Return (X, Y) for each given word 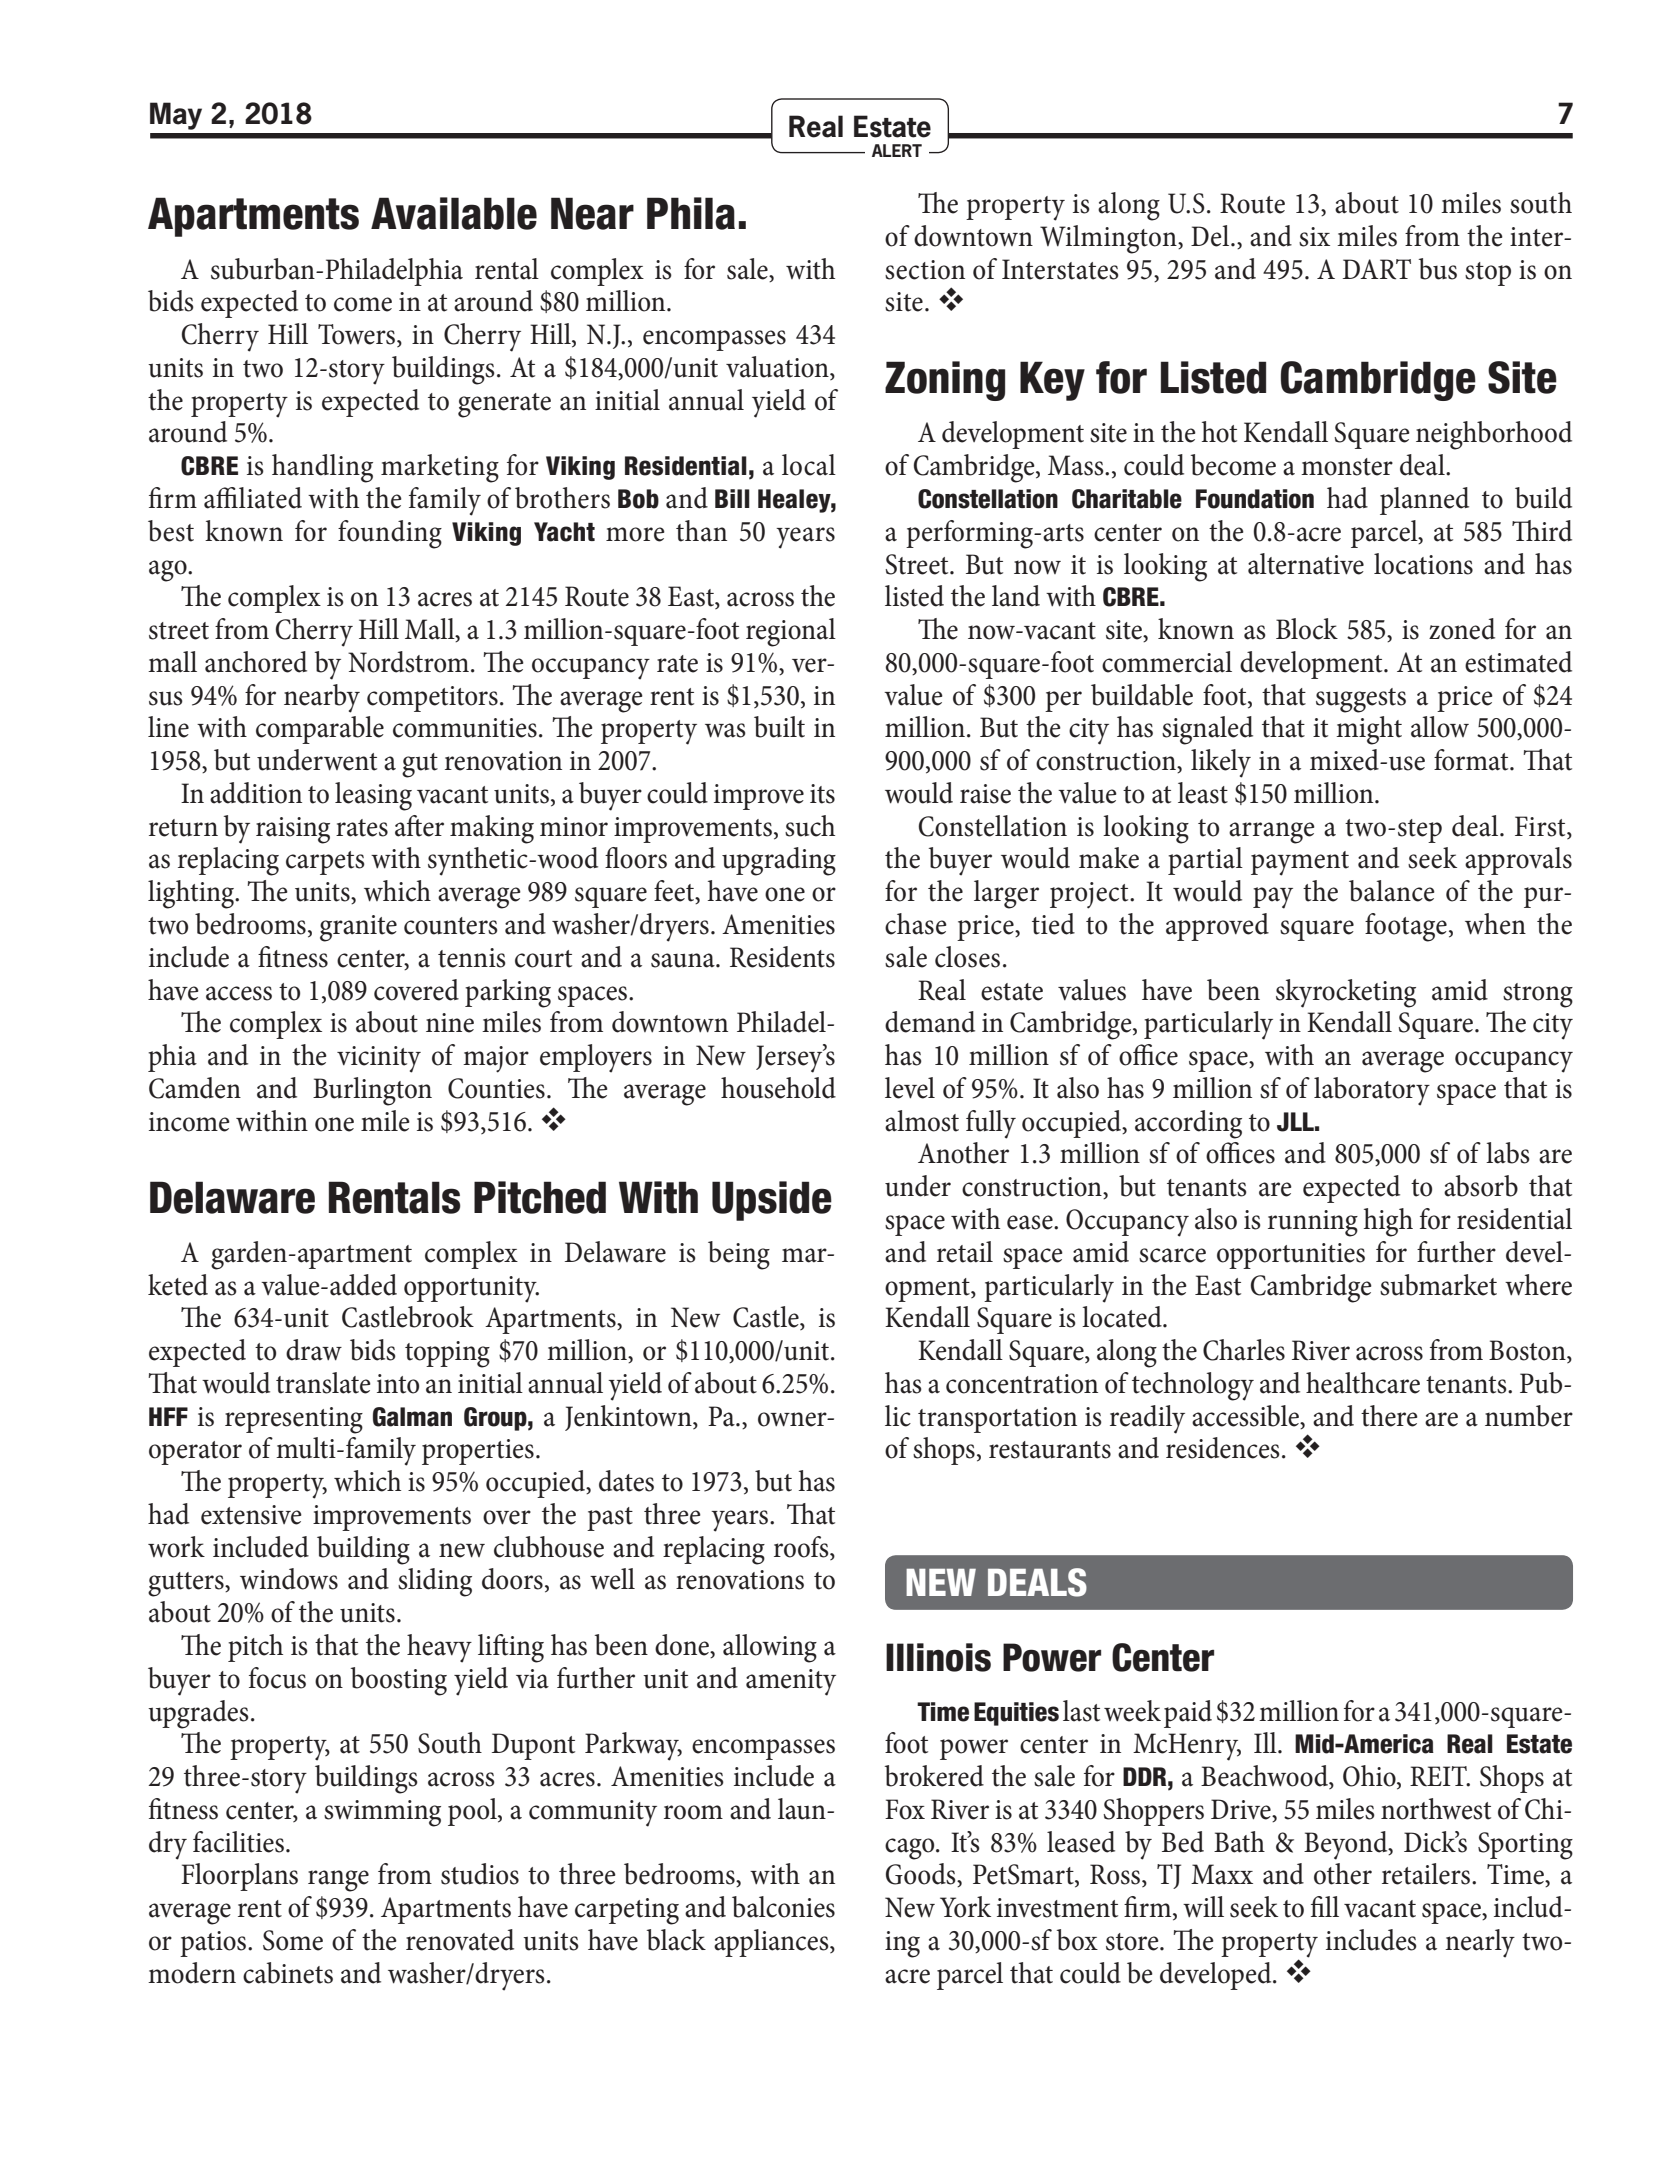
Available (454, 213)
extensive (251, 1515)
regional (791, 632)
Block (1307, 629)
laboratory (1372, 1091)
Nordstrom (408, 662)
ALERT (897, 150)
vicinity (379, 1059)
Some (293, 1940)
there (1389, 1416)
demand (930, 1022)
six (1314, 237)
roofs (802, 1548)
